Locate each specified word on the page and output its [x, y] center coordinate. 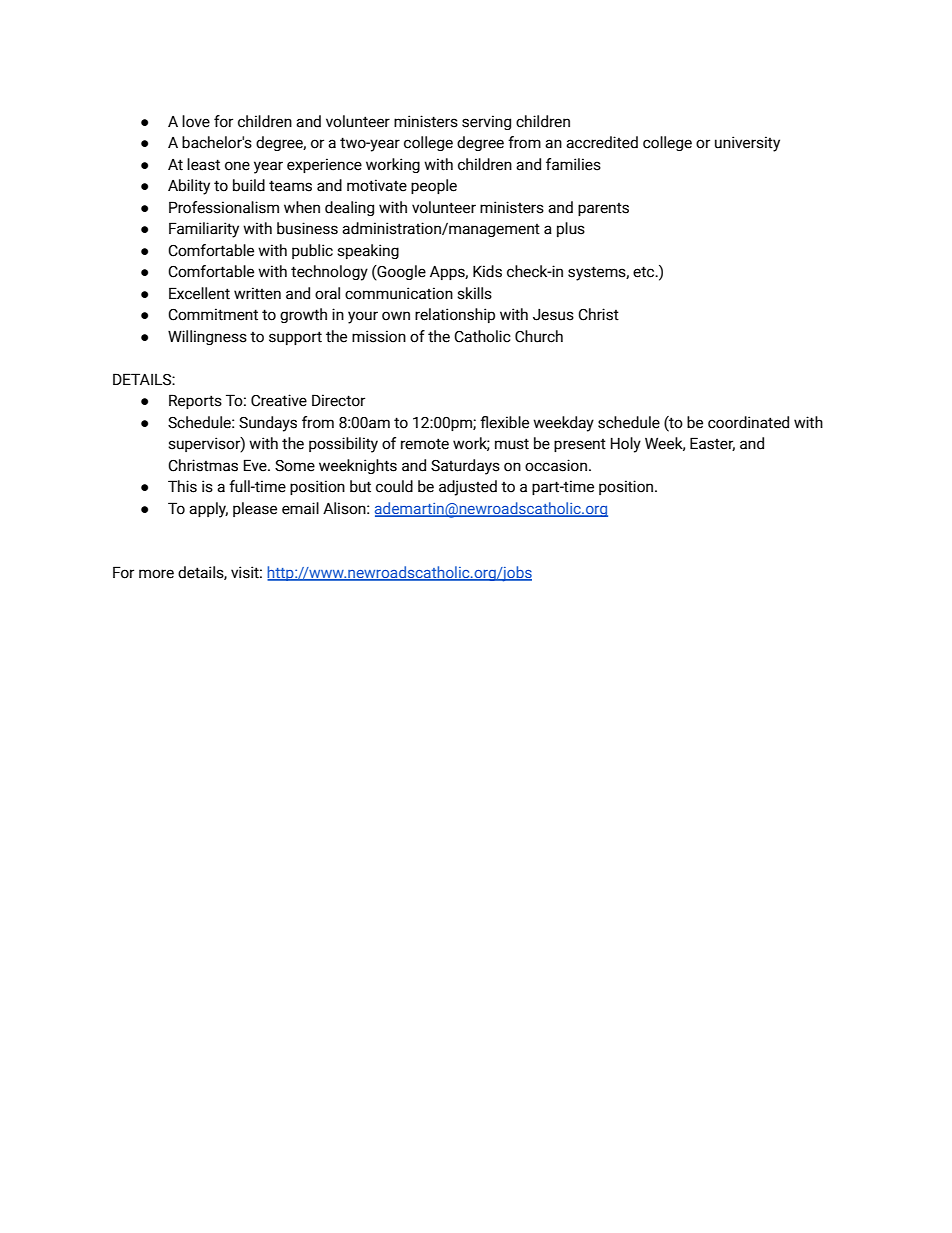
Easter [712, 444]
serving [486, 122]
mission [379, 336]
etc [645, 272]
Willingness [207, 337]
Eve [256, 465]
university [747, 144]
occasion [556, 465]
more [156, 574]
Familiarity [204, 230]
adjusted [468, 488]
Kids [487, 271]
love [196, 121]
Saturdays [465, 467]
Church [539, 336]
